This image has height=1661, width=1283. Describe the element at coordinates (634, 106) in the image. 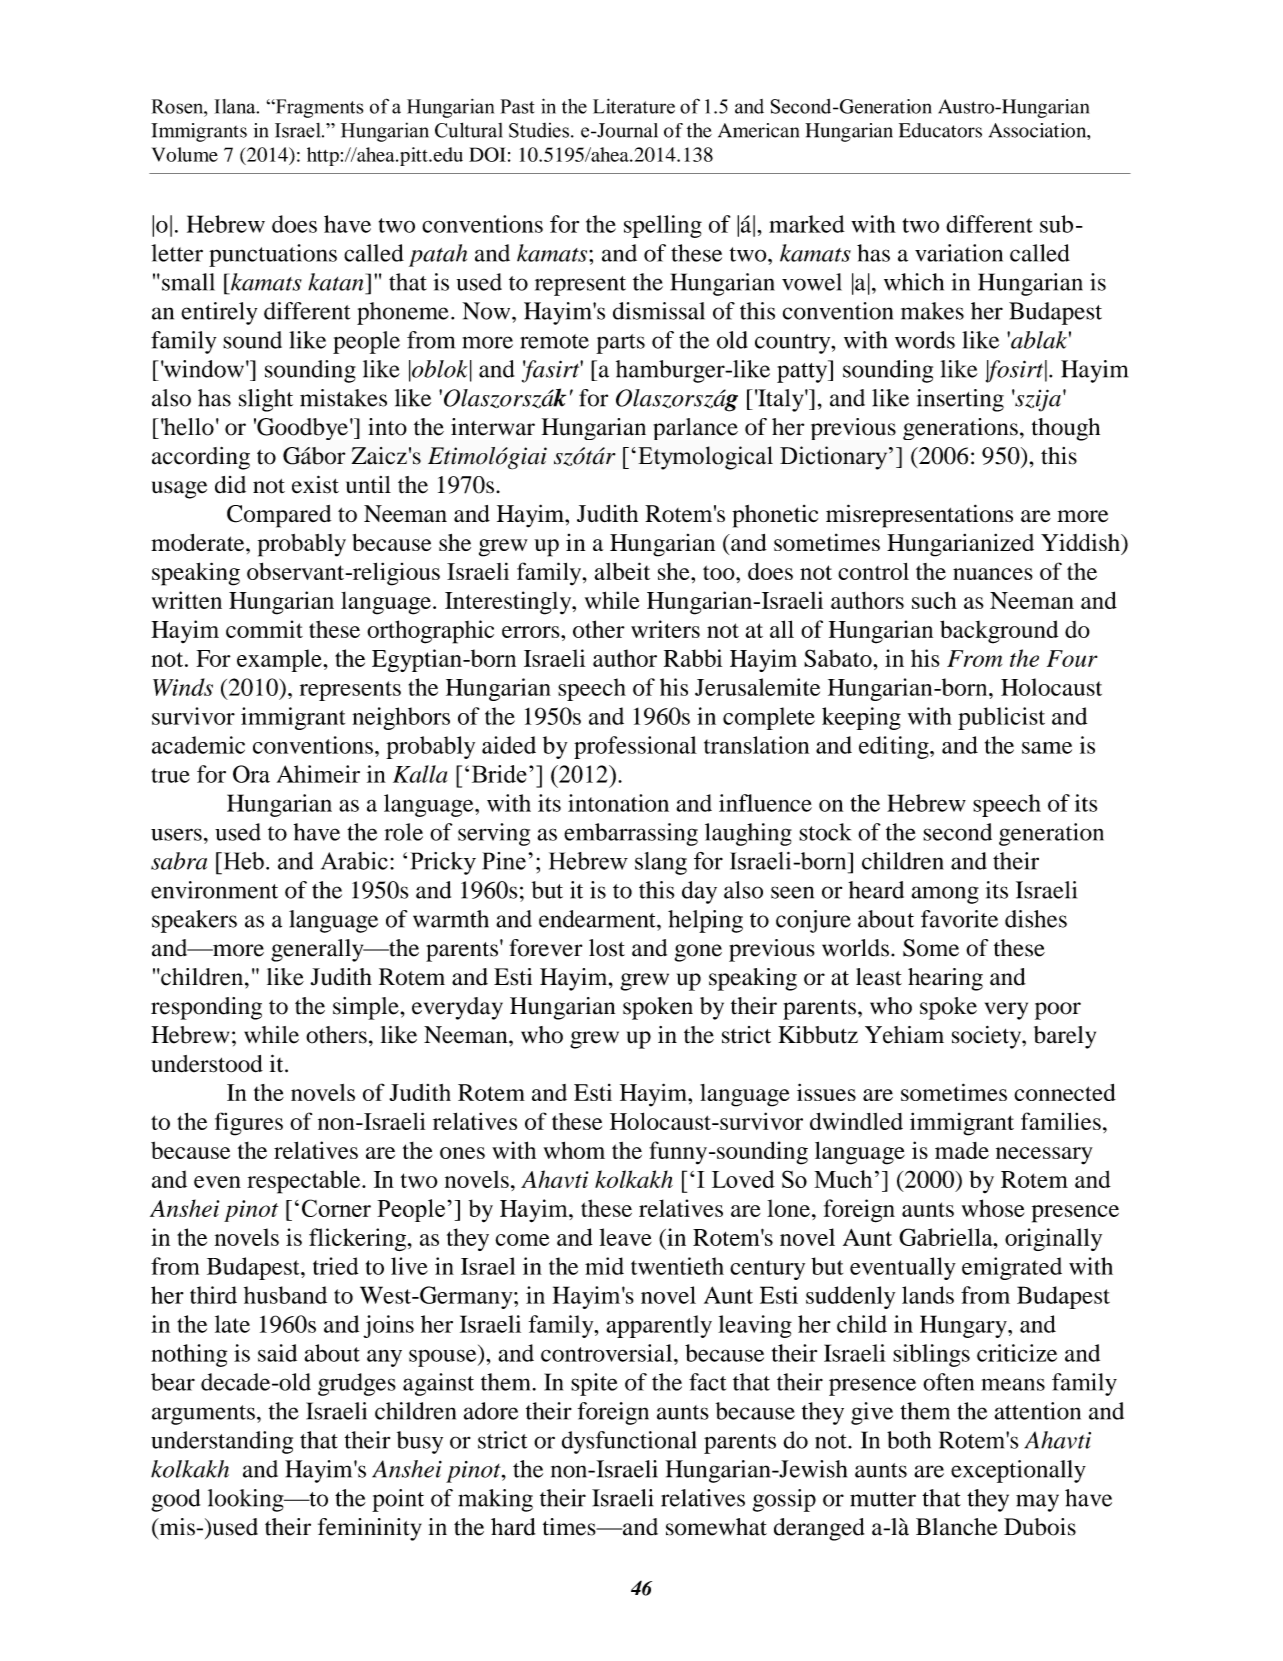

I see `Literature` at that location.
